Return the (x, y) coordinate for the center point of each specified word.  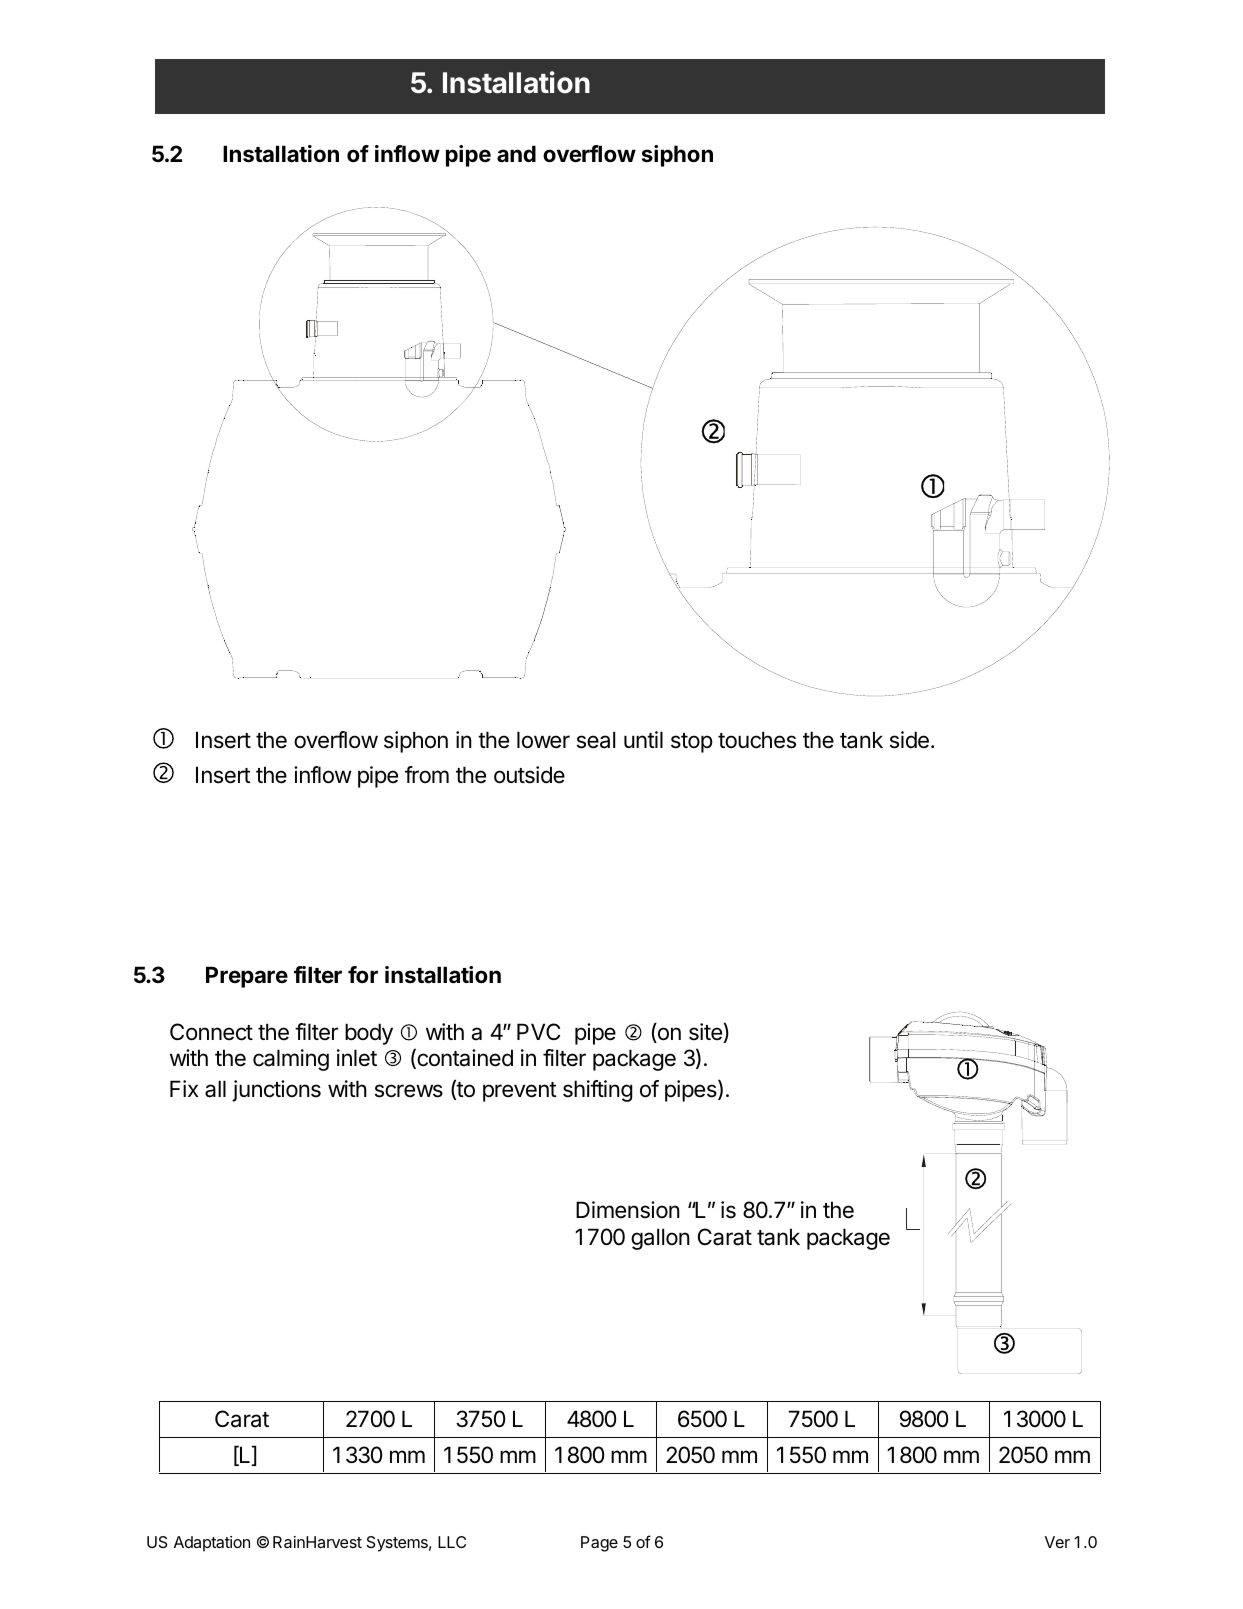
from (427, 775)
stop (692, 743)
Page (599, 1544)
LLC (452, 1542)
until (643, 739)
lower (543, 740)
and (516, 154)
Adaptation (212, 1544)
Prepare (247, 977)
